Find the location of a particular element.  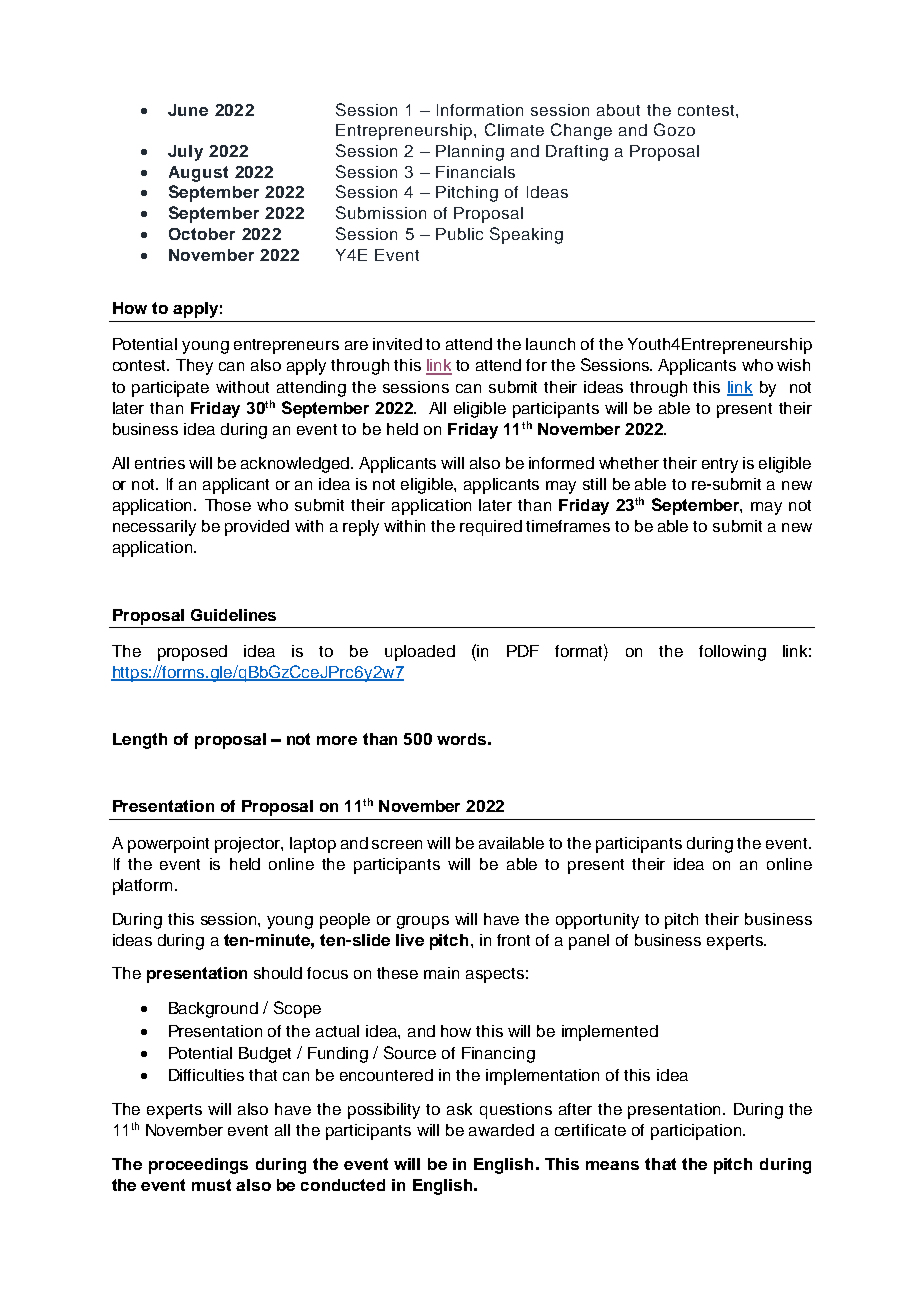

groups is located at coordinates (423, 922).
